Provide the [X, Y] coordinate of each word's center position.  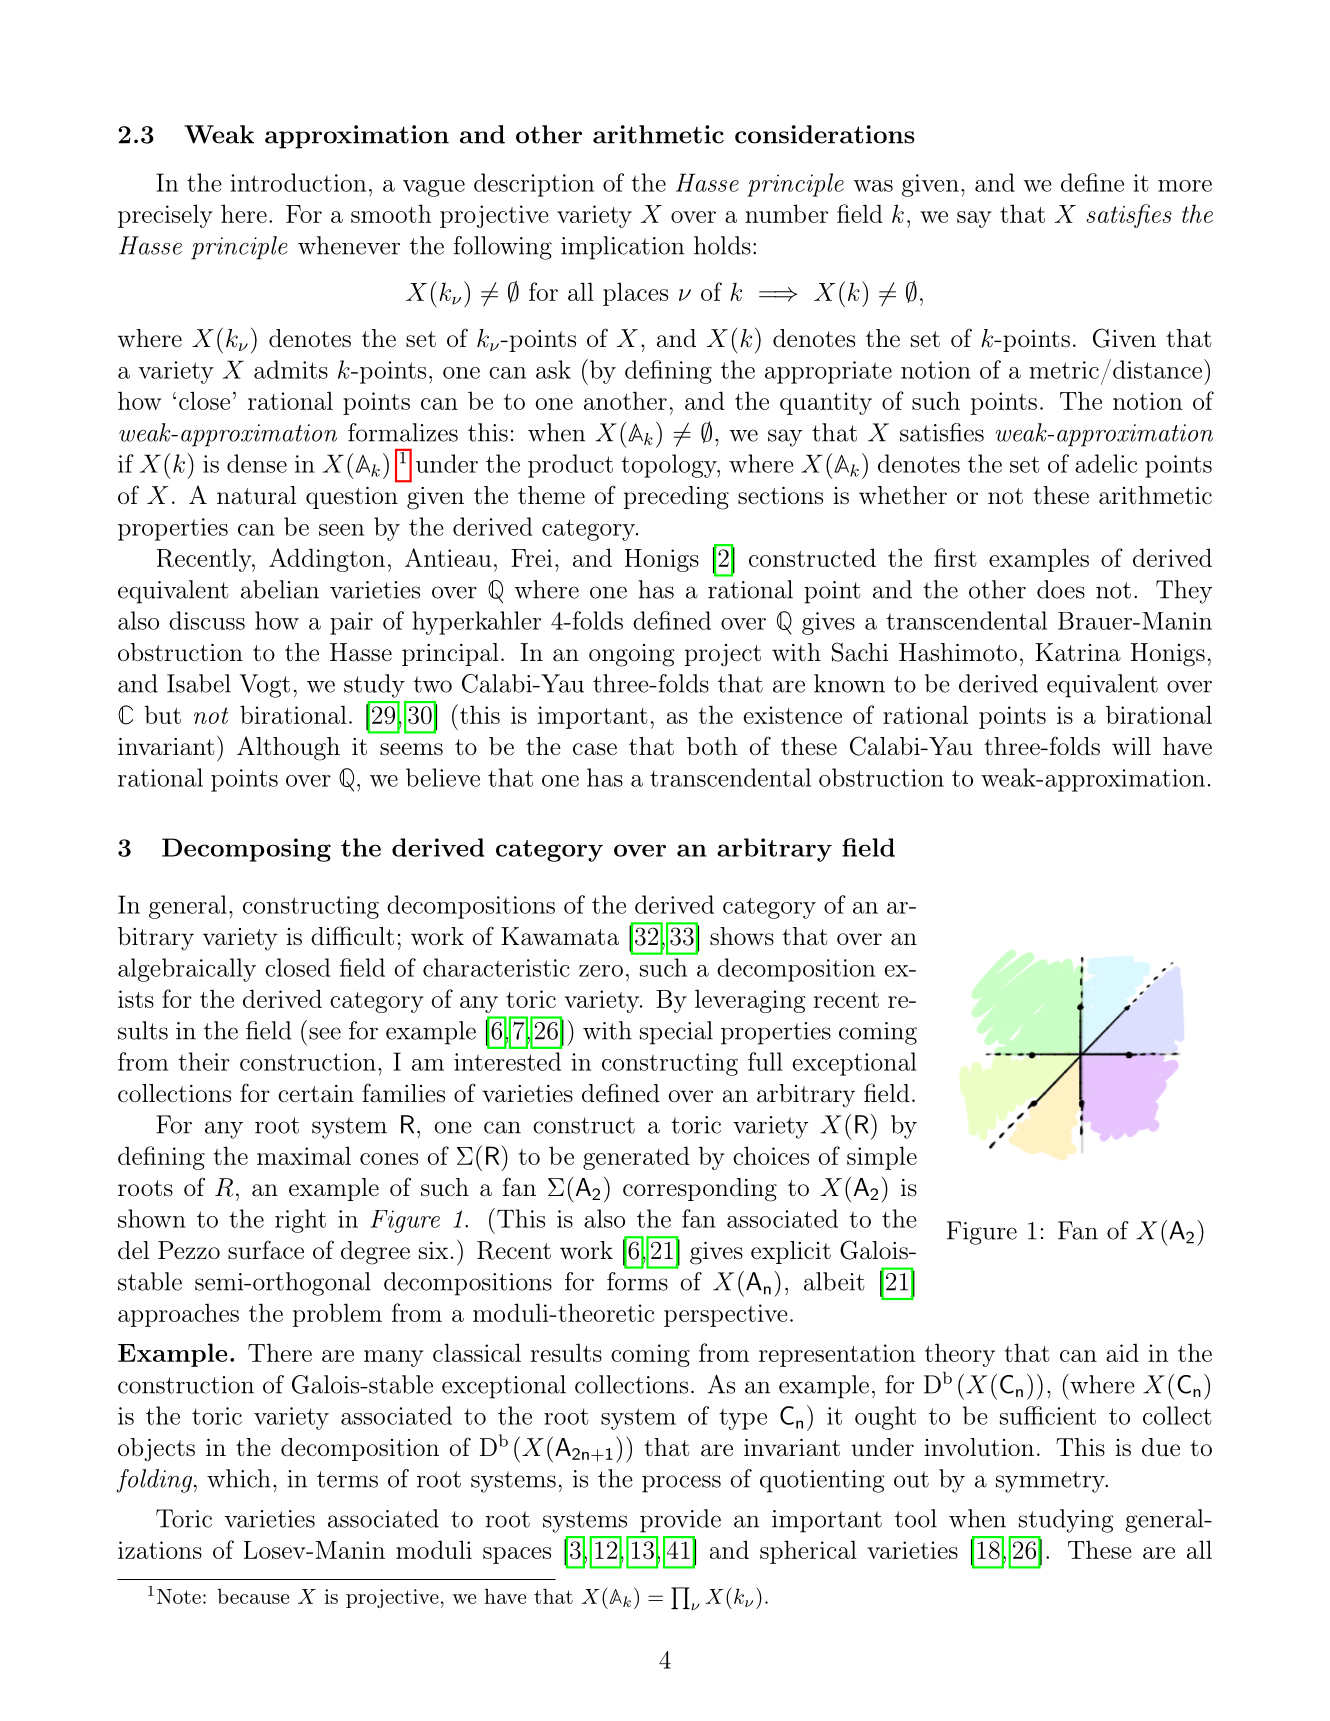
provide [680, 1521]
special [676, 1033]
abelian [280, 589]
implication [622, 248]
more [1185, 186]
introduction [298, 182]
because [253, 1596]
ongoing [632, 655]
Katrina [1078, 652]
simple [882, 1158]
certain [316, 1094]
